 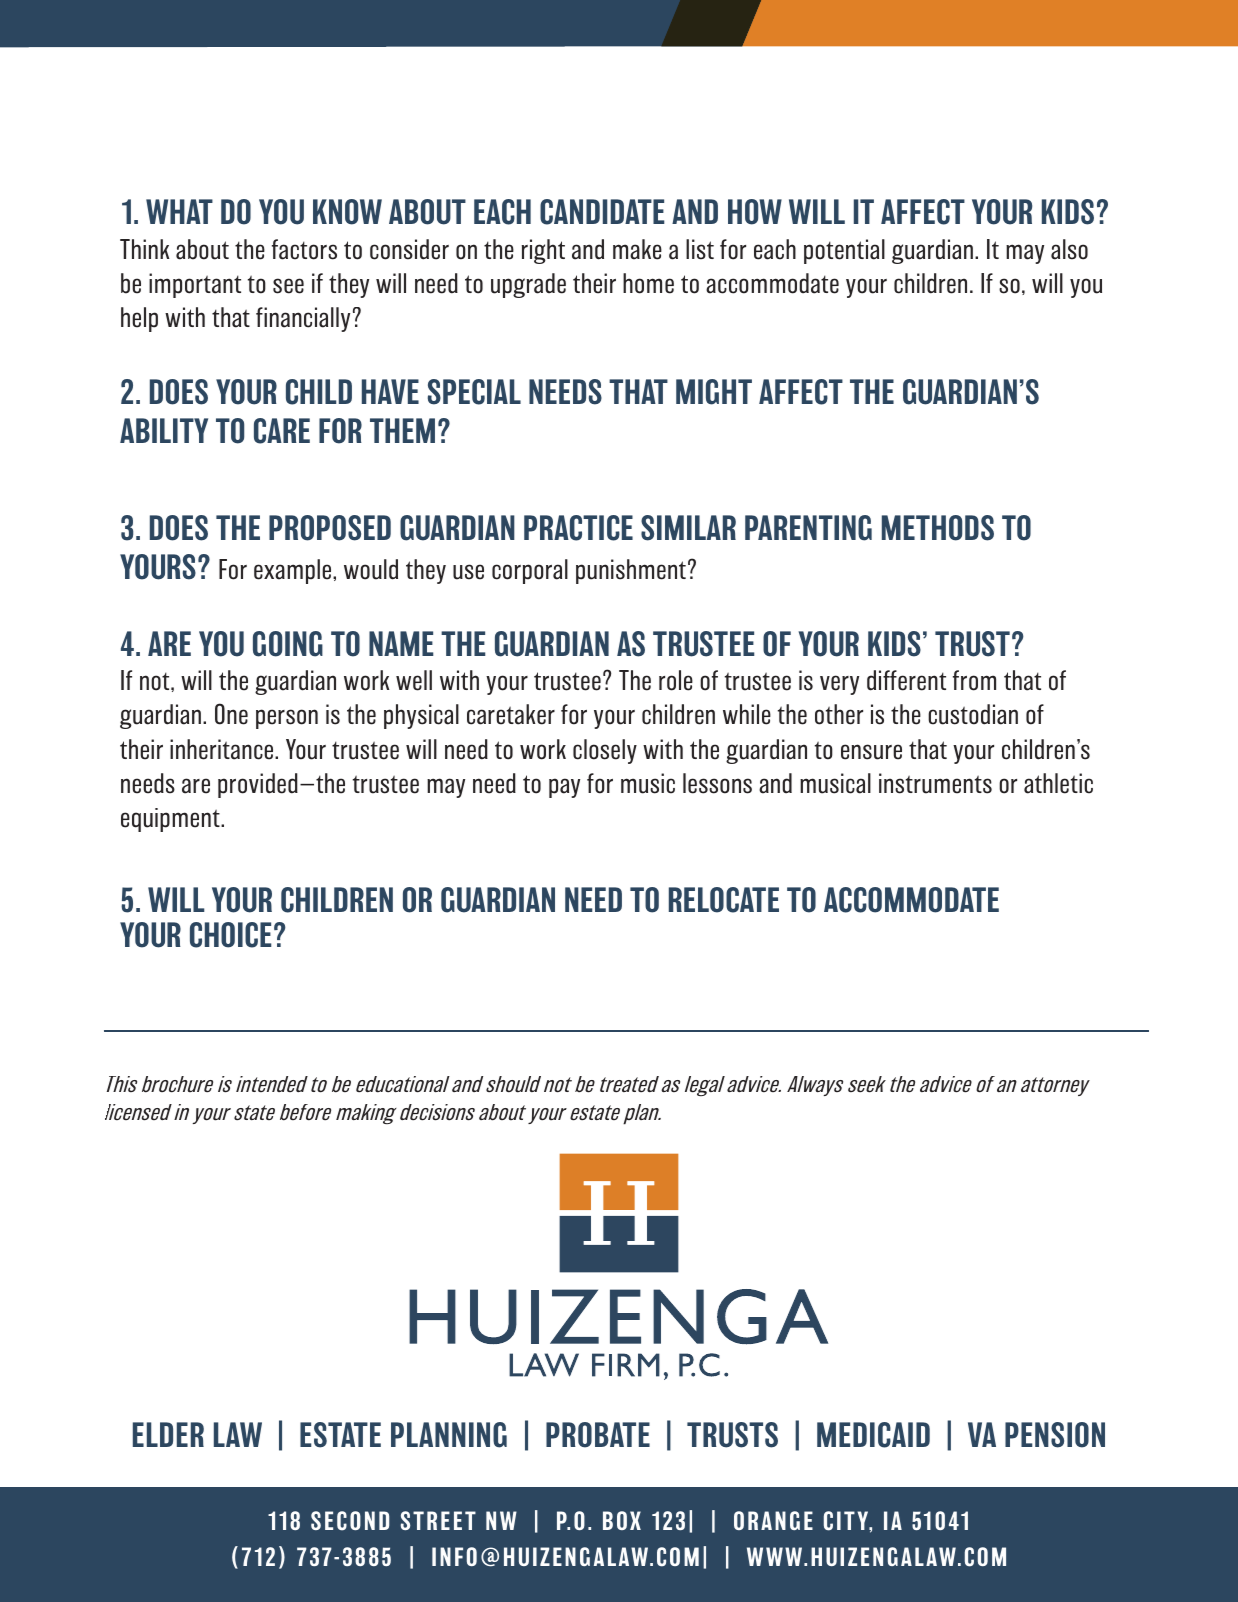 What do you see at coordinates (637, 249) in the page?
I see `make` at bounding box center [637, 249].
